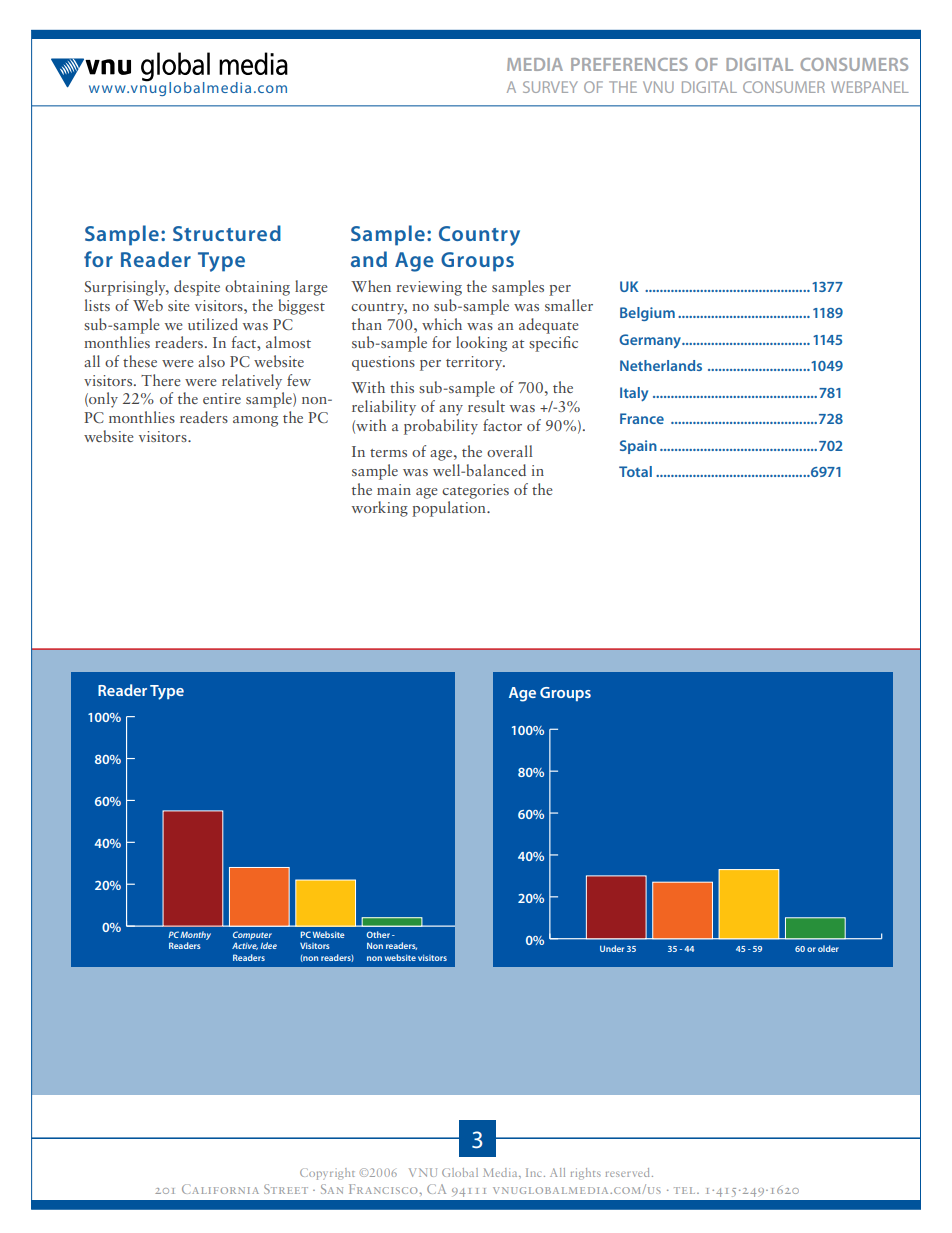 This screenshot has height=1233, width=952. What do you see at coordinates (450, 509) in the screenshot?
I see `population` at bounding box center [450, 509].
